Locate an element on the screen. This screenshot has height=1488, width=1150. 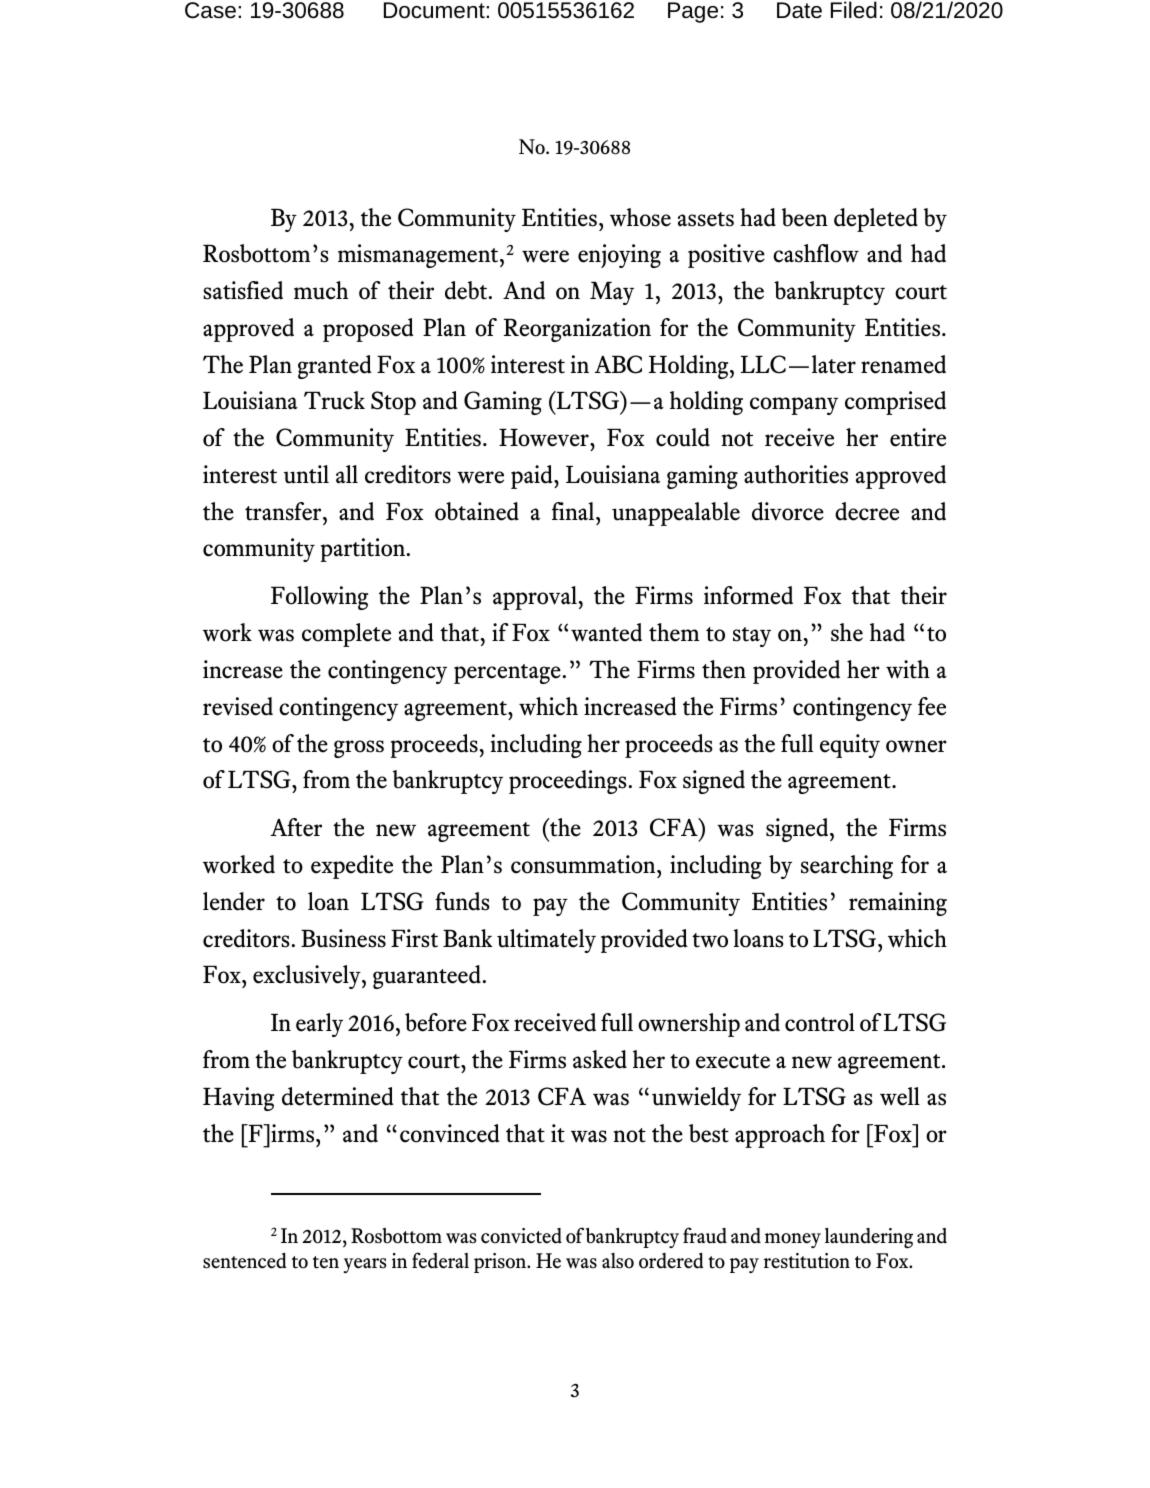
Reorganization is located at coordinates (577, 330).
